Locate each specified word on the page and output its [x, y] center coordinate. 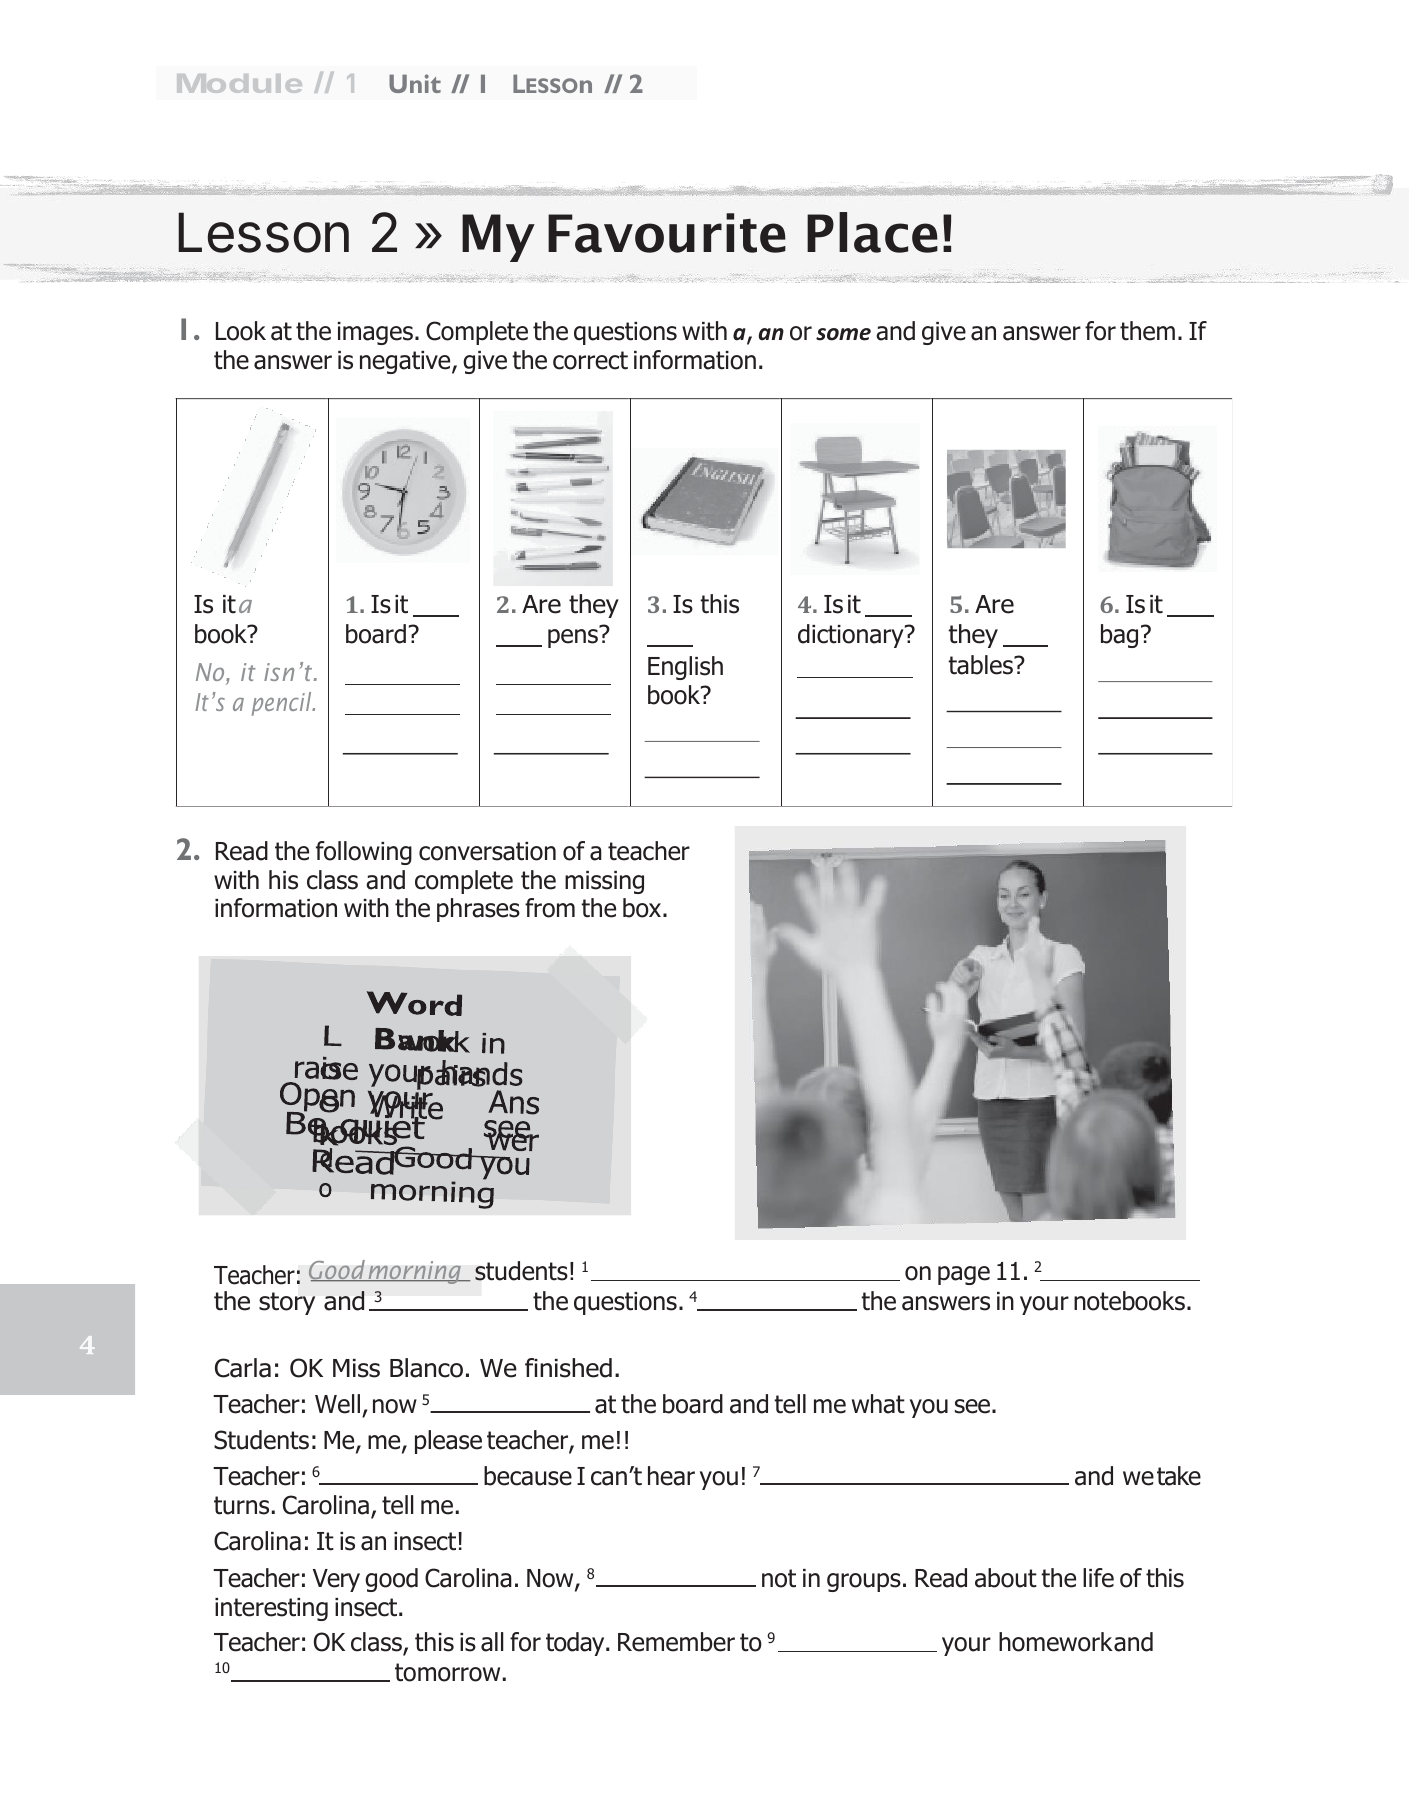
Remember [676, 1642]
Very [336, 1580]
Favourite [667, 233]
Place [872, 232]
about [1006, 1578]
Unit [415, 83]
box [643, 908]
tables [981, 665]
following [364, 853]
